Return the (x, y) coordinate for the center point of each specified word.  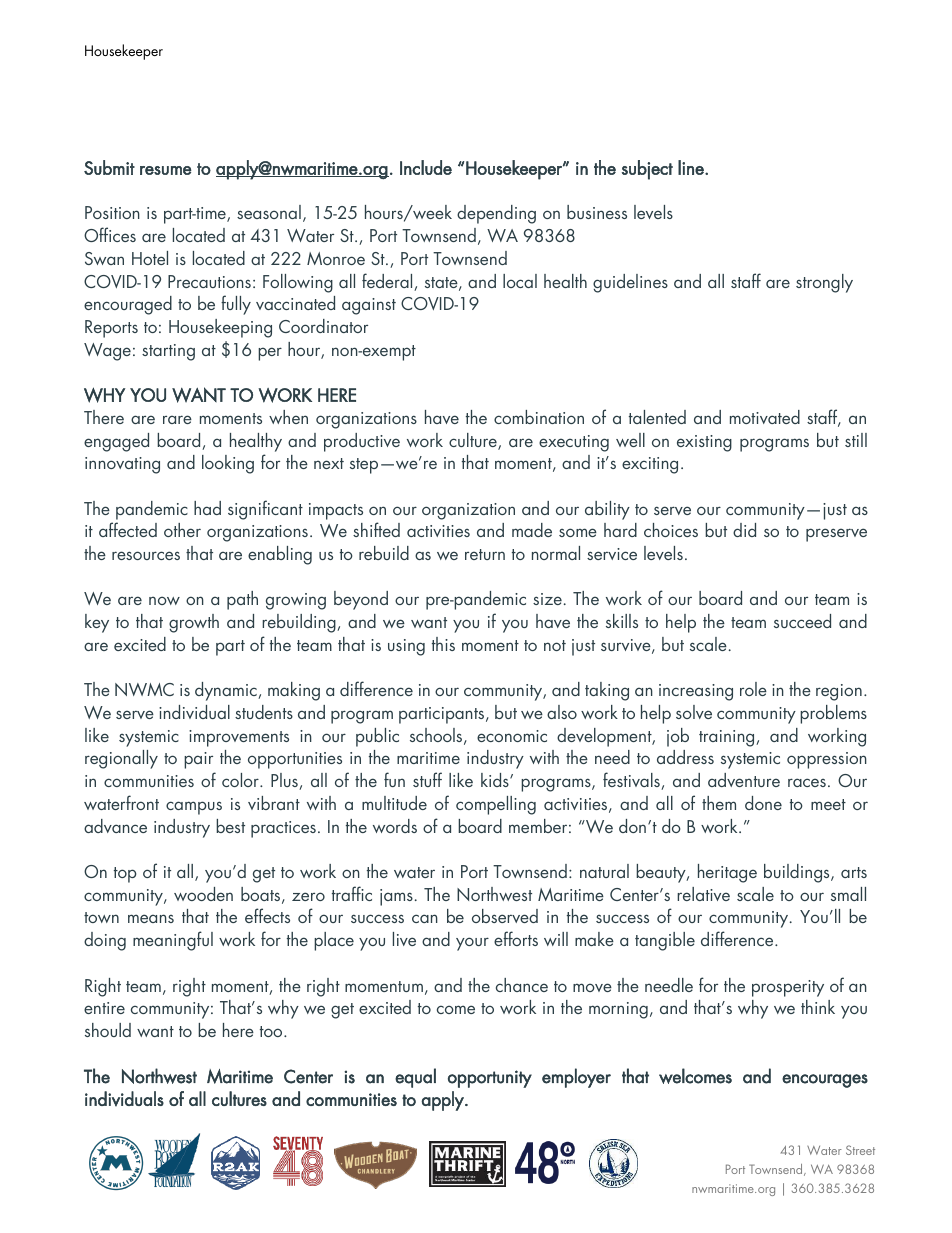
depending (496, 214)
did (744, 530)
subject (647, 170)
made (532, 530)
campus (194, 808)
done (763, 803)
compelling (496, 805)
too (272, 1031)
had (207, 508)
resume (166, 170)
